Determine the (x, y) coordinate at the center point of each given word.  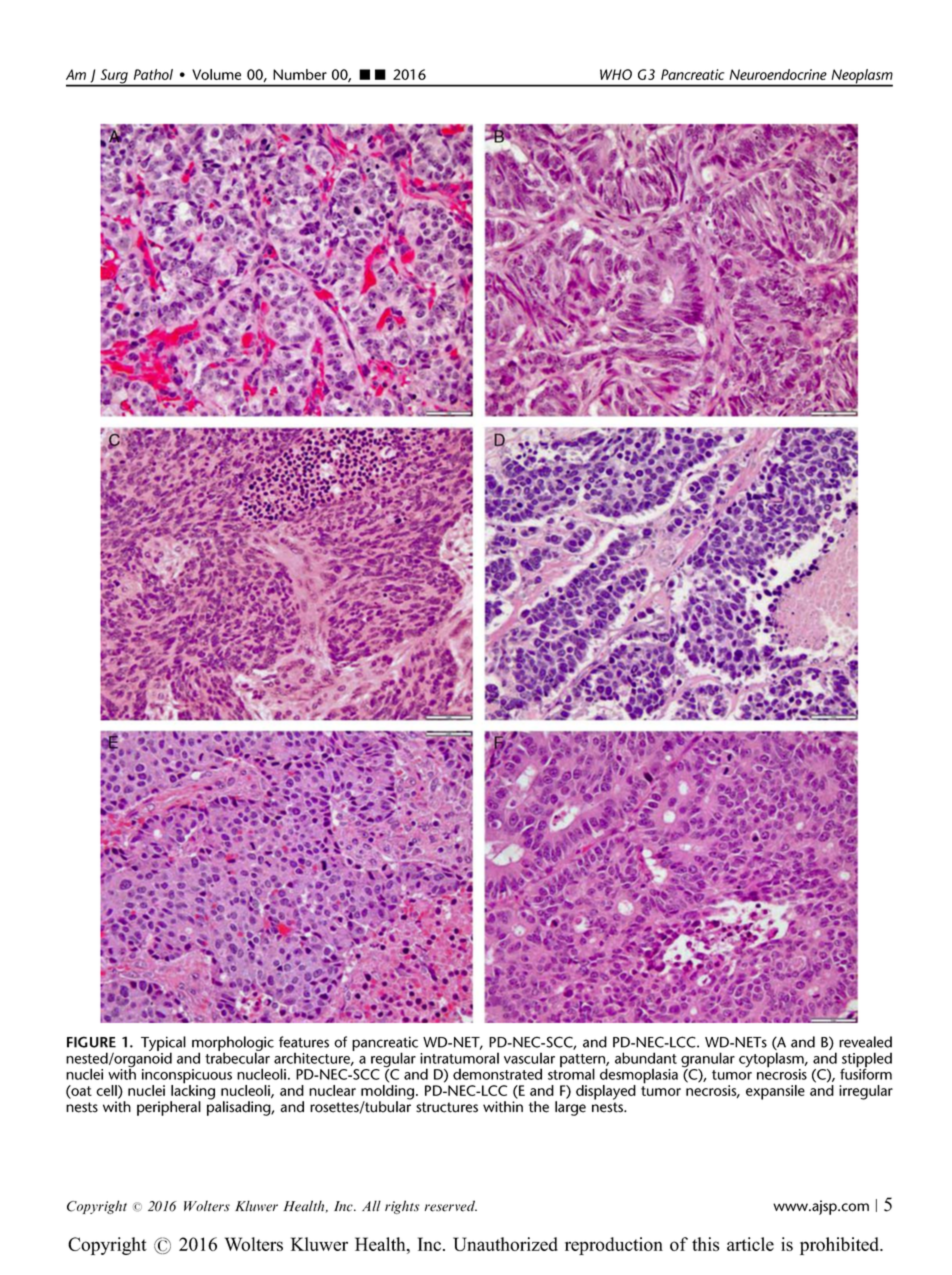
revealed (865, 1042)
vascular (529, 1058)
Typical (163, 1044)
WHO (616, 74)
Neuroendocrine (778, 74)
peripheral (169, 1108)
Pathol (153, 74)
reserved (451, 1206)
